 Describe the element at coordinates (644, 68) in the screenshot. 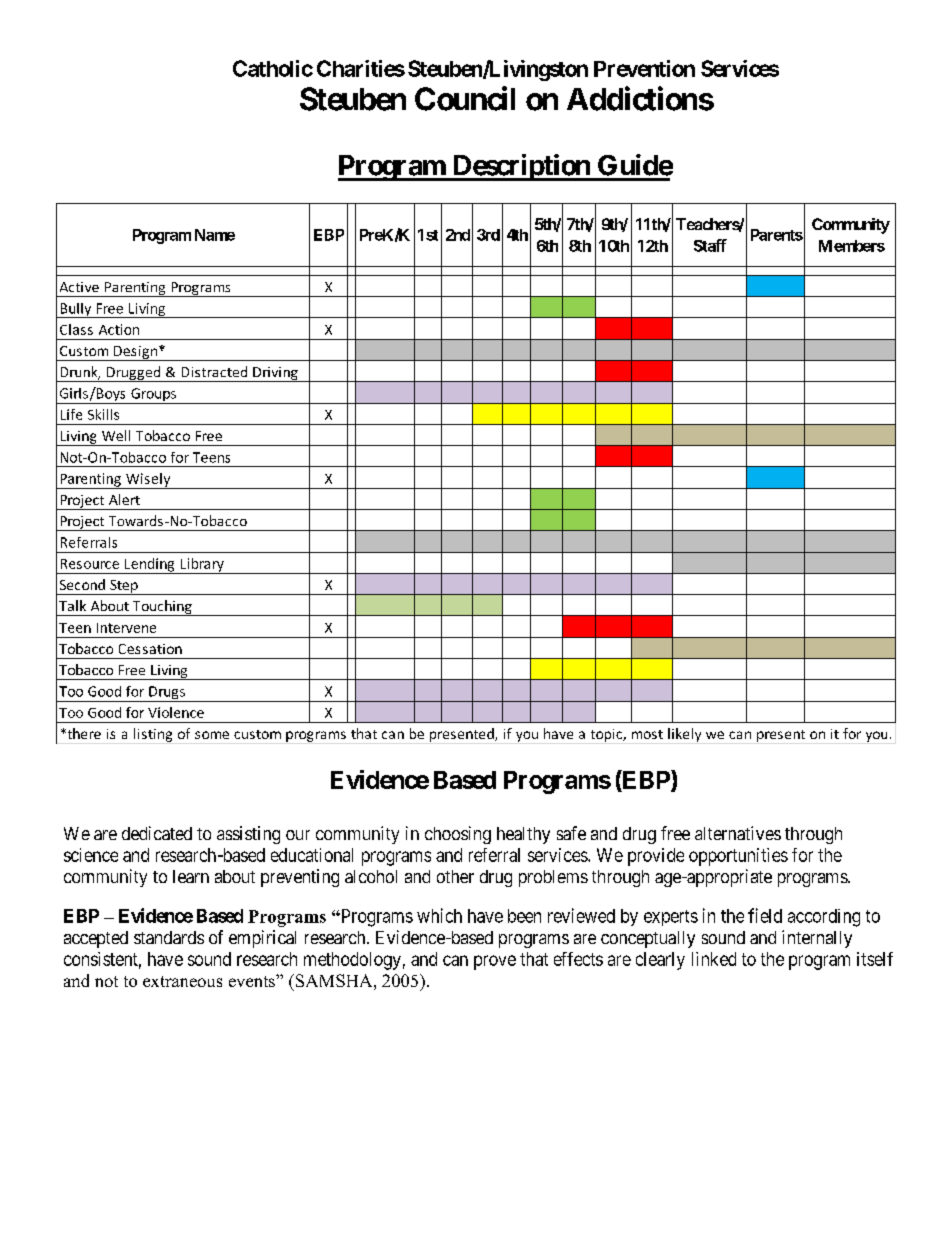

I see `Prevention` at that location.
